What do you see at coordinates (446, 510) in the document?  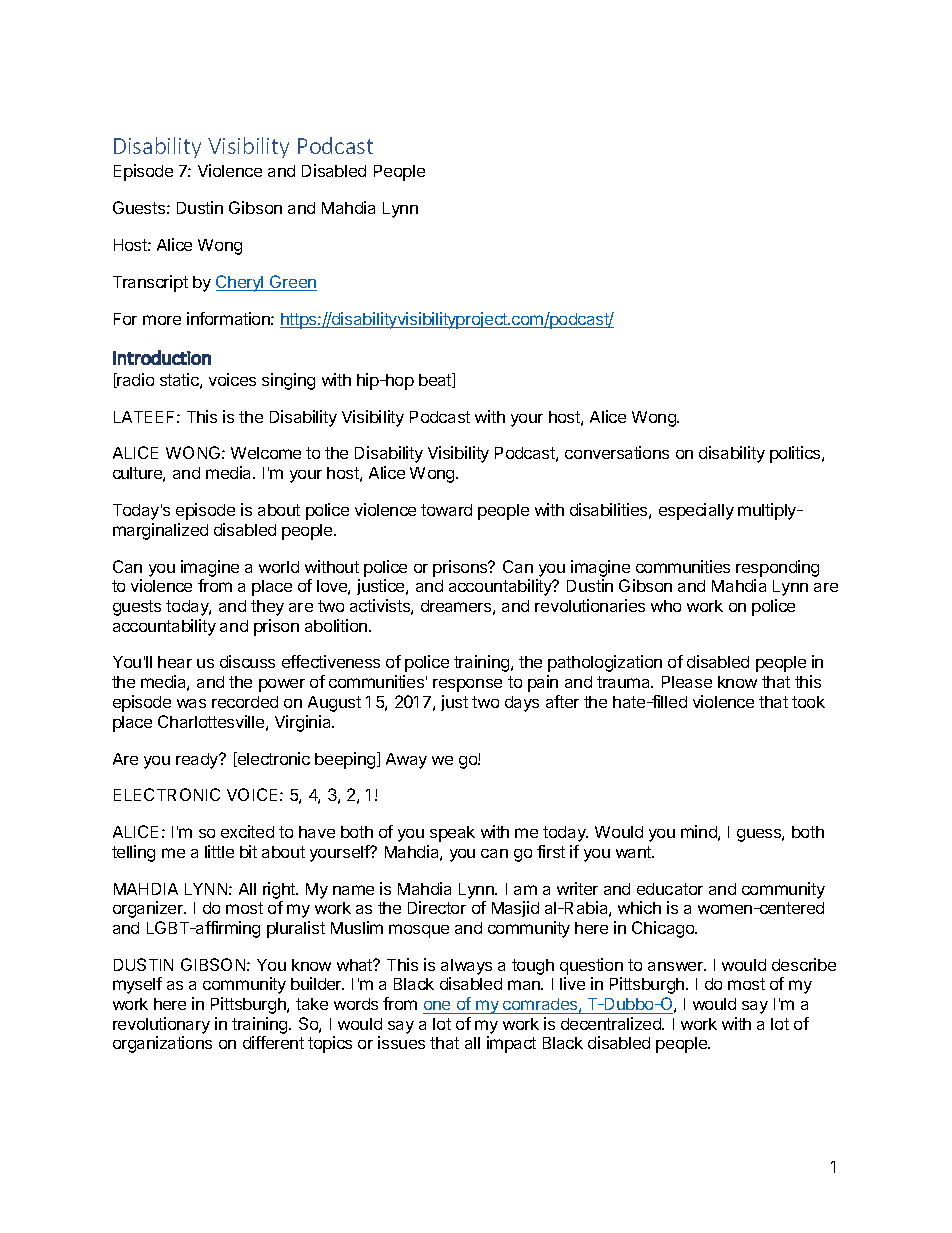 I see `toward` at bounding box center [446, 510].
